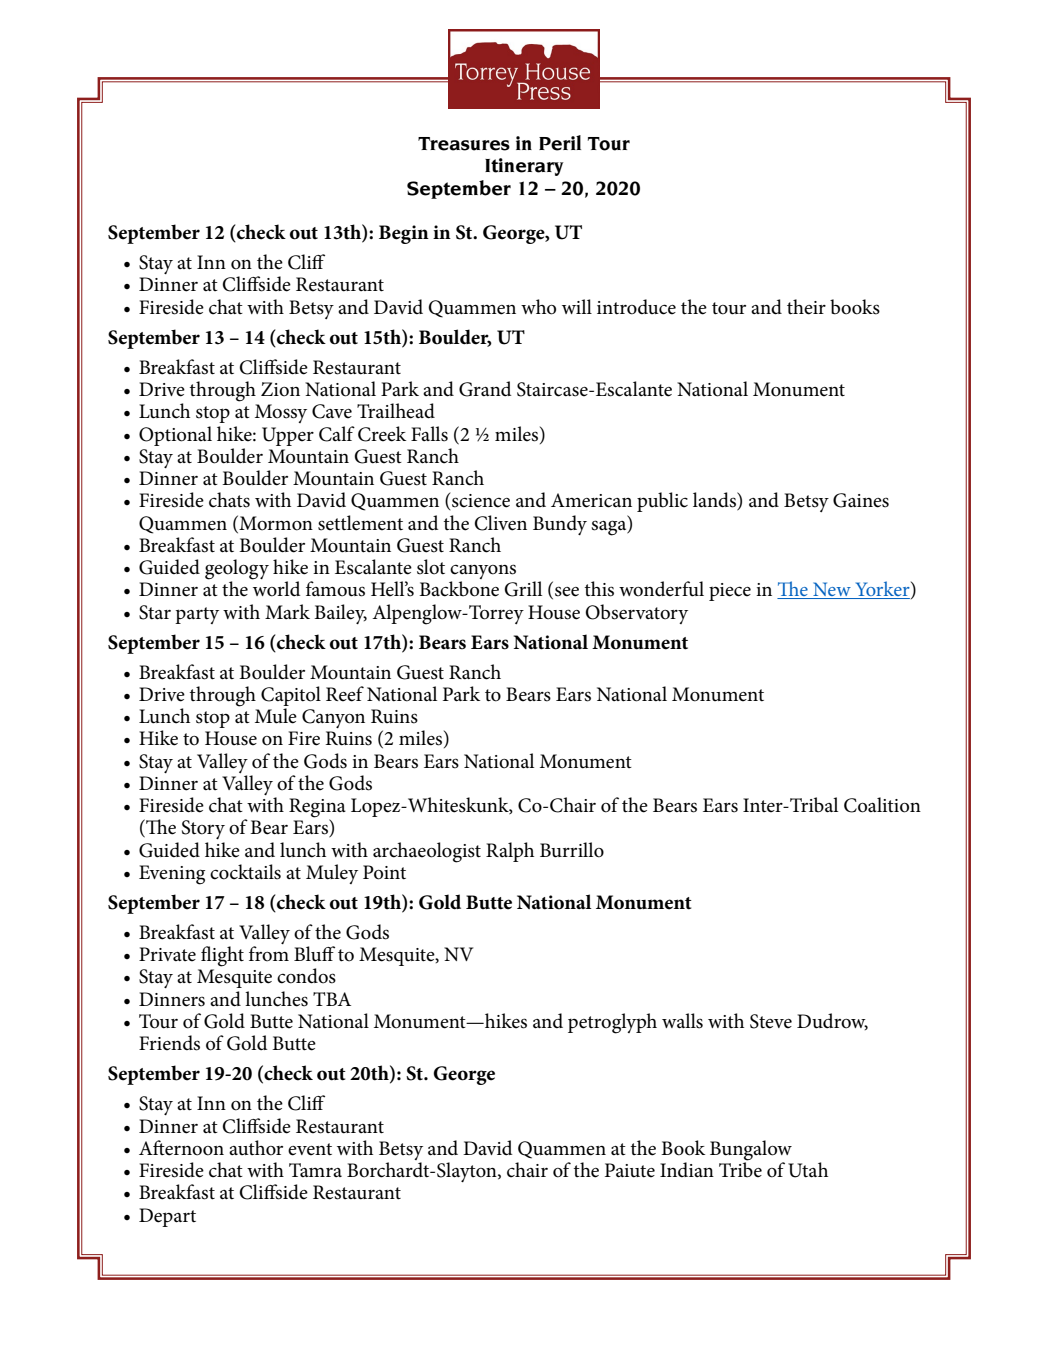  What do you see at coordinates (687, 1169) in the screenshot?
I see `Indian` at bounding box center [687, 1169].
